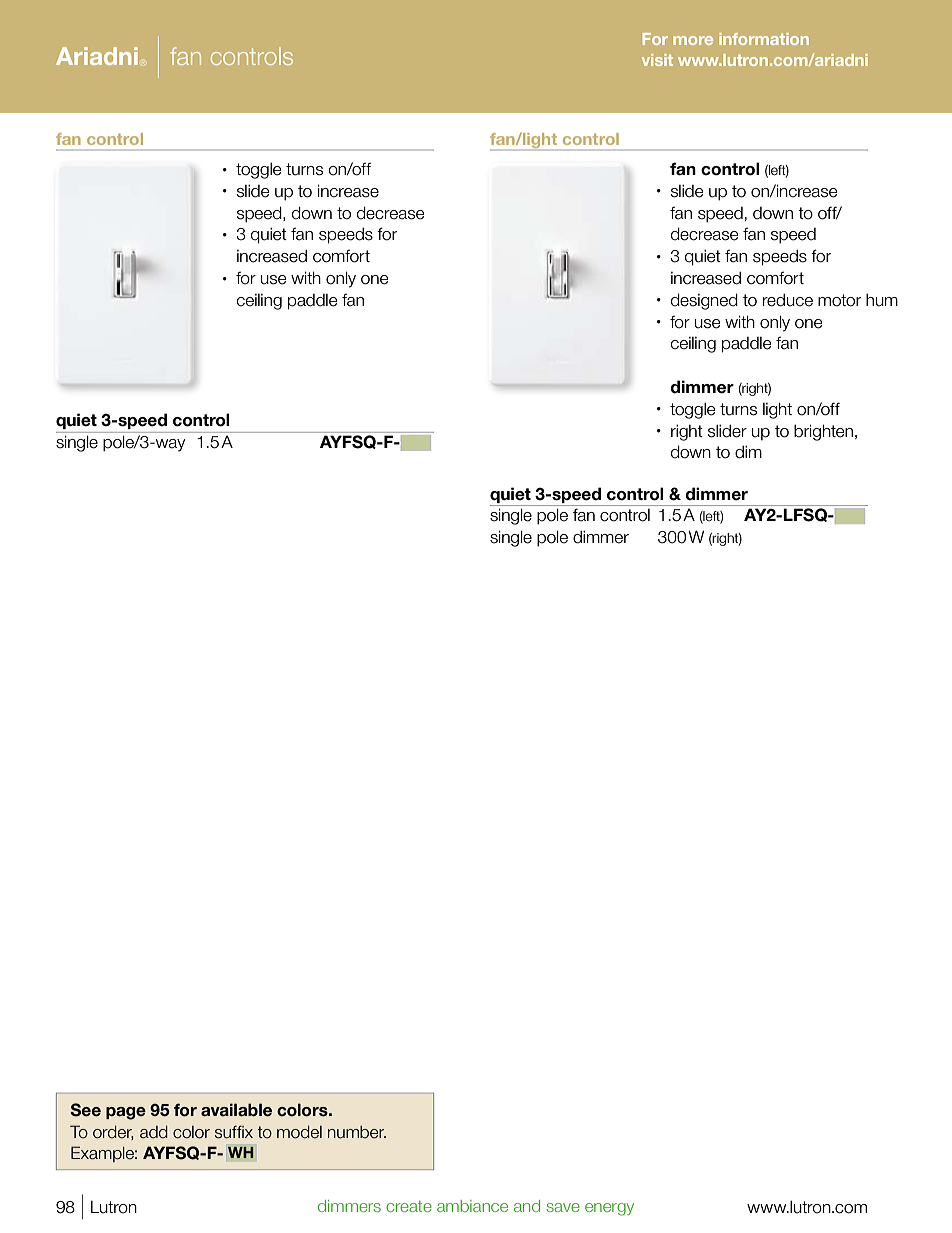 The image size is (952, 1233). Describe the element at coordinates (234, 1132) in the image. I see `suffix` at that location.
